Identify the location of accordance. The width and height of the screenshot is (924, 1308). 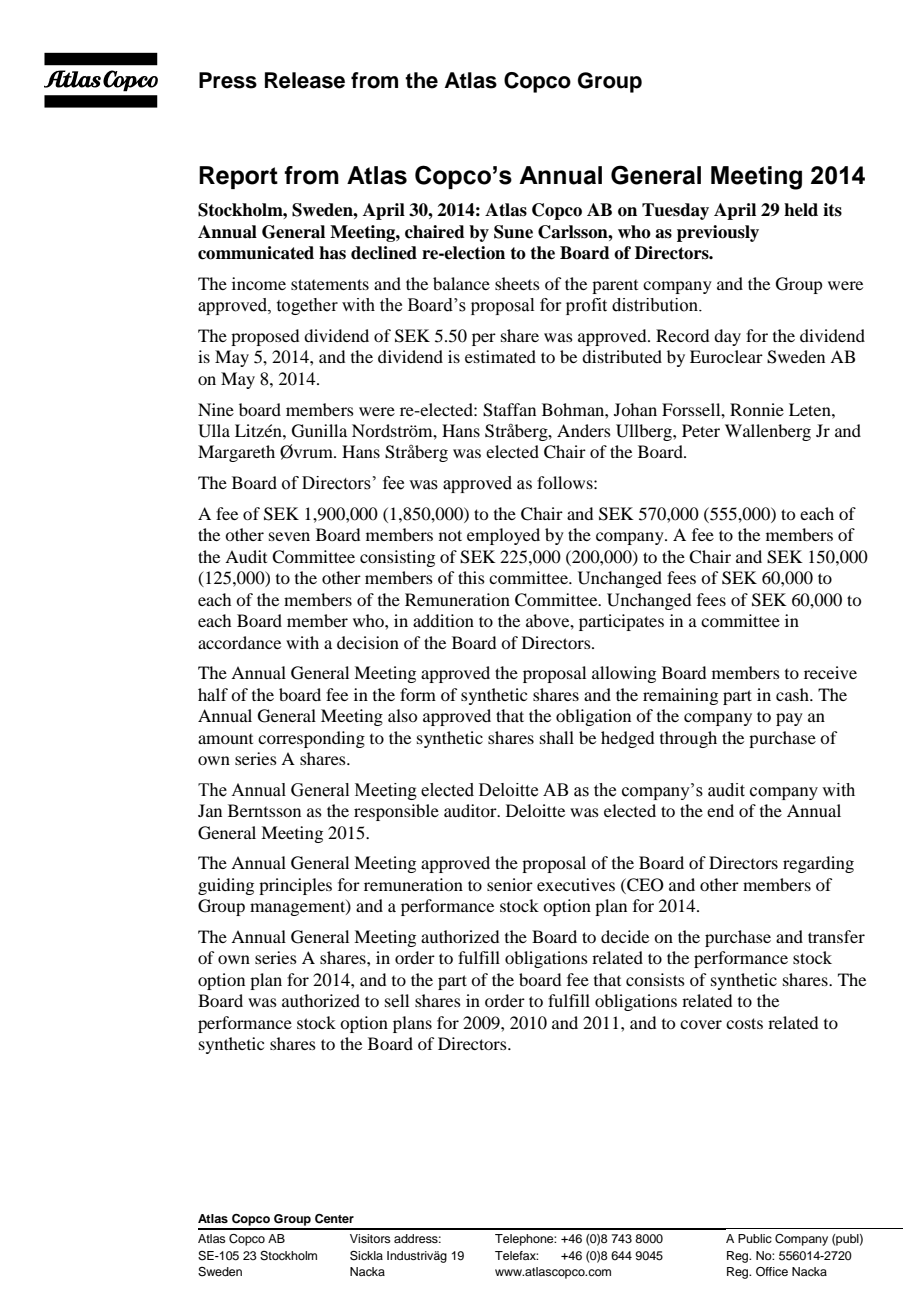
(239, 642).
